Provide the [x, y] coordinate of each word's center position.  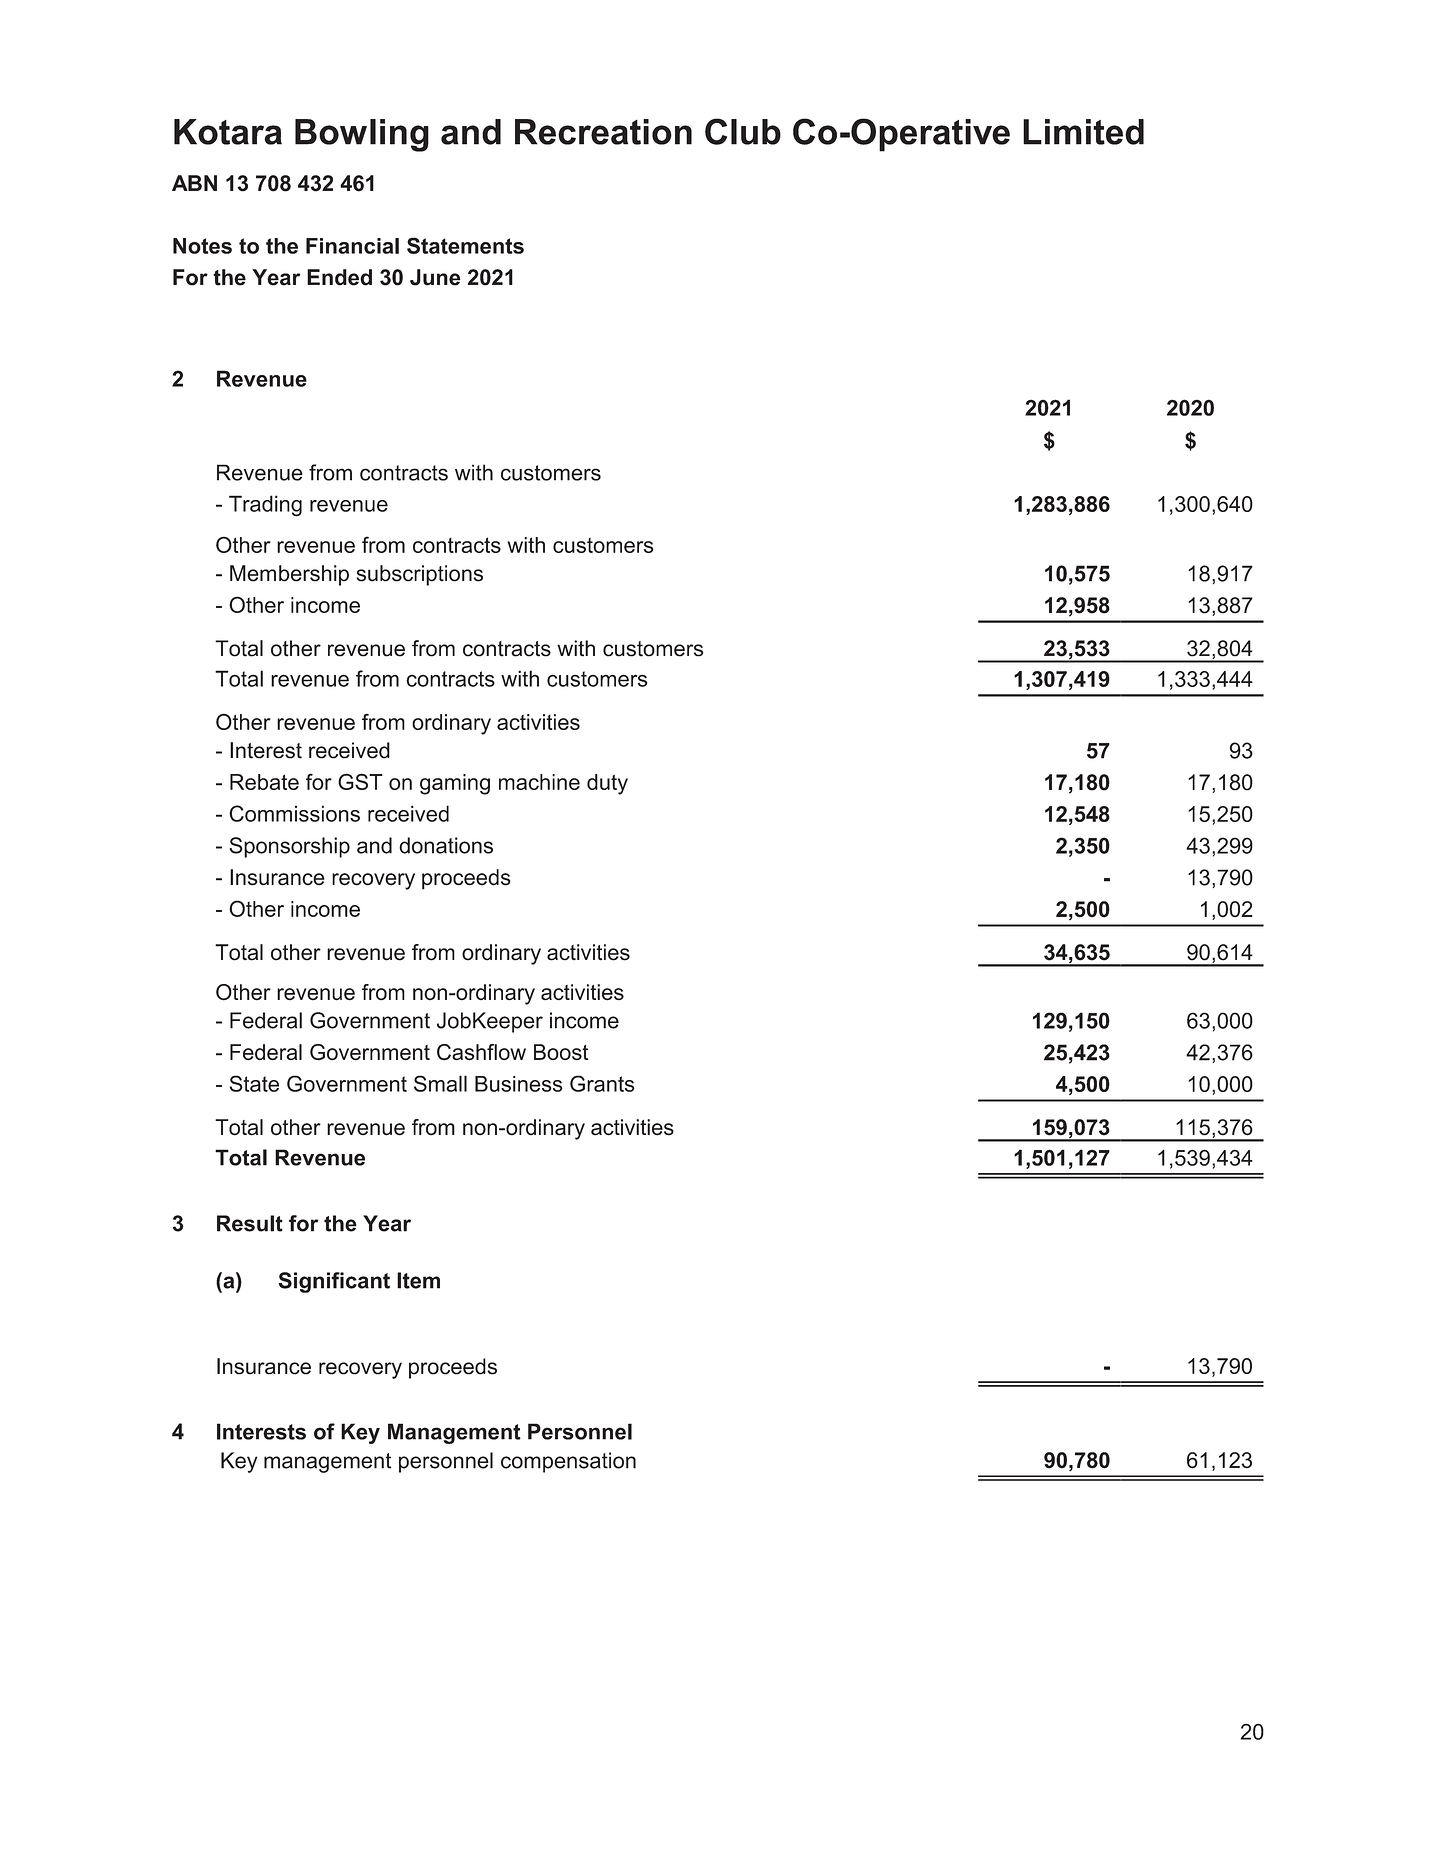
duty [607, 784]
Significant [334, 1282]
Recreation [603, 132]
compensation [568, 1462]
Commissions [294, 813]
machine [539, 782]
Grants [602, 1083]
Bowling [362, 135]
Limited [1083, 132]
